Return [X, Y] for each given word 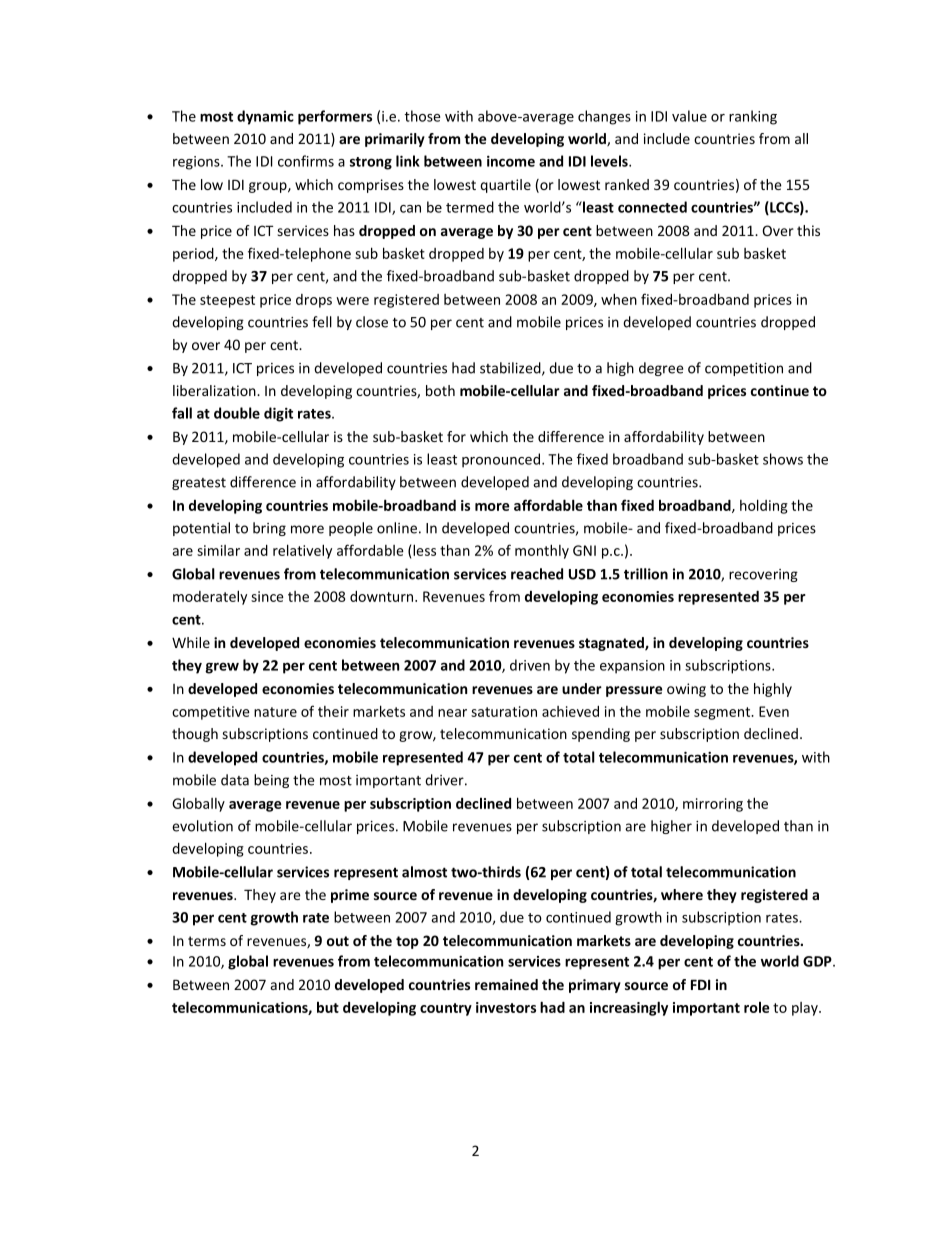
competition [744, 369]
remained [506, 984]
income [511, 161]
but [328, 1007]
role [757, 1007]
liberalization [215, 390]
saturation [504, 711]
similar [218, 550]
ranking [753, 117]
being [271, 781]
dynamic [265, 117]
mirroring [713, 805]
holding [764, 506]
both [440, 390]
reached [537, 574]
